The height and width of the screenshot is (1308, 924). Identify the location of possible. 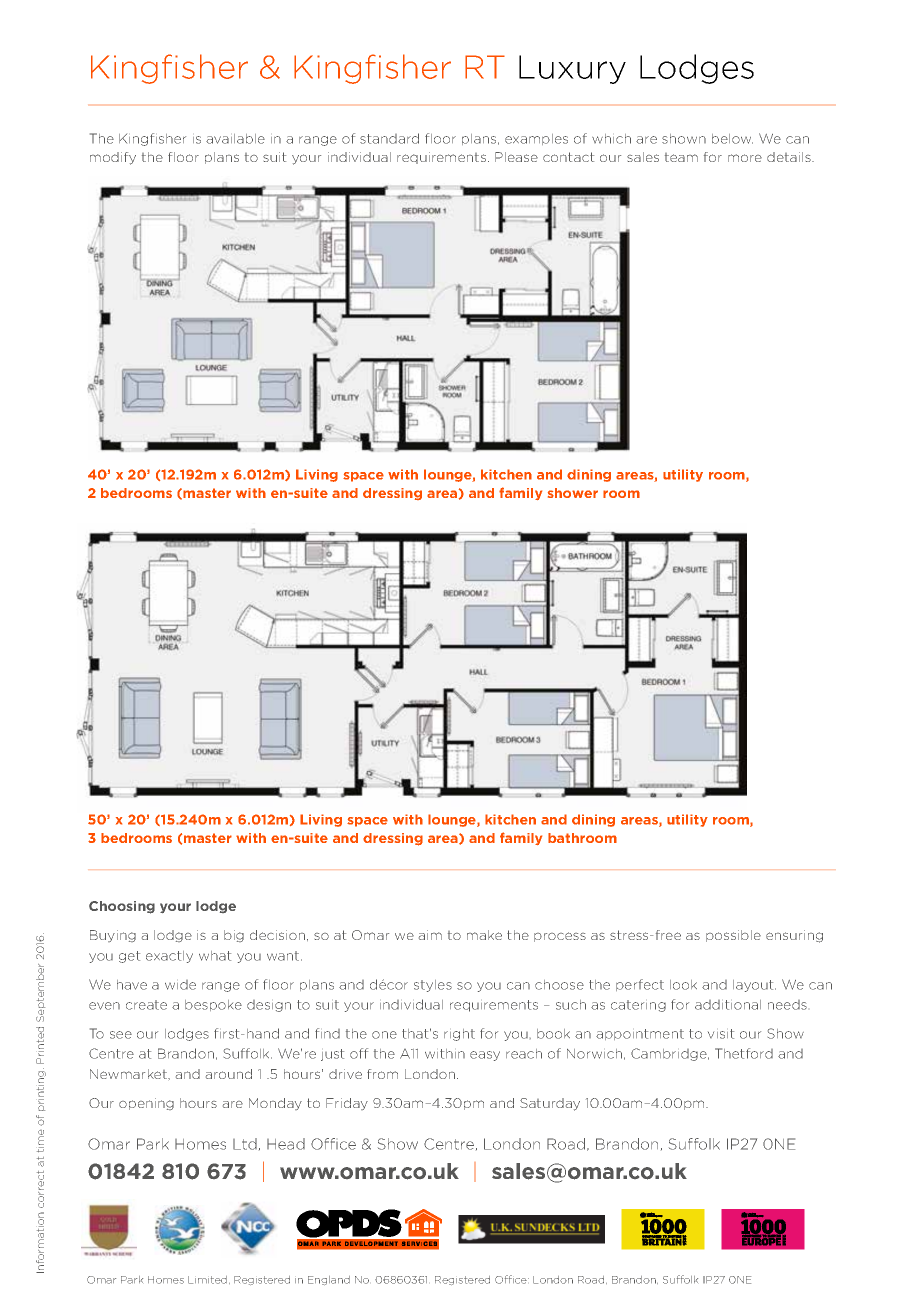
(733, 936).
